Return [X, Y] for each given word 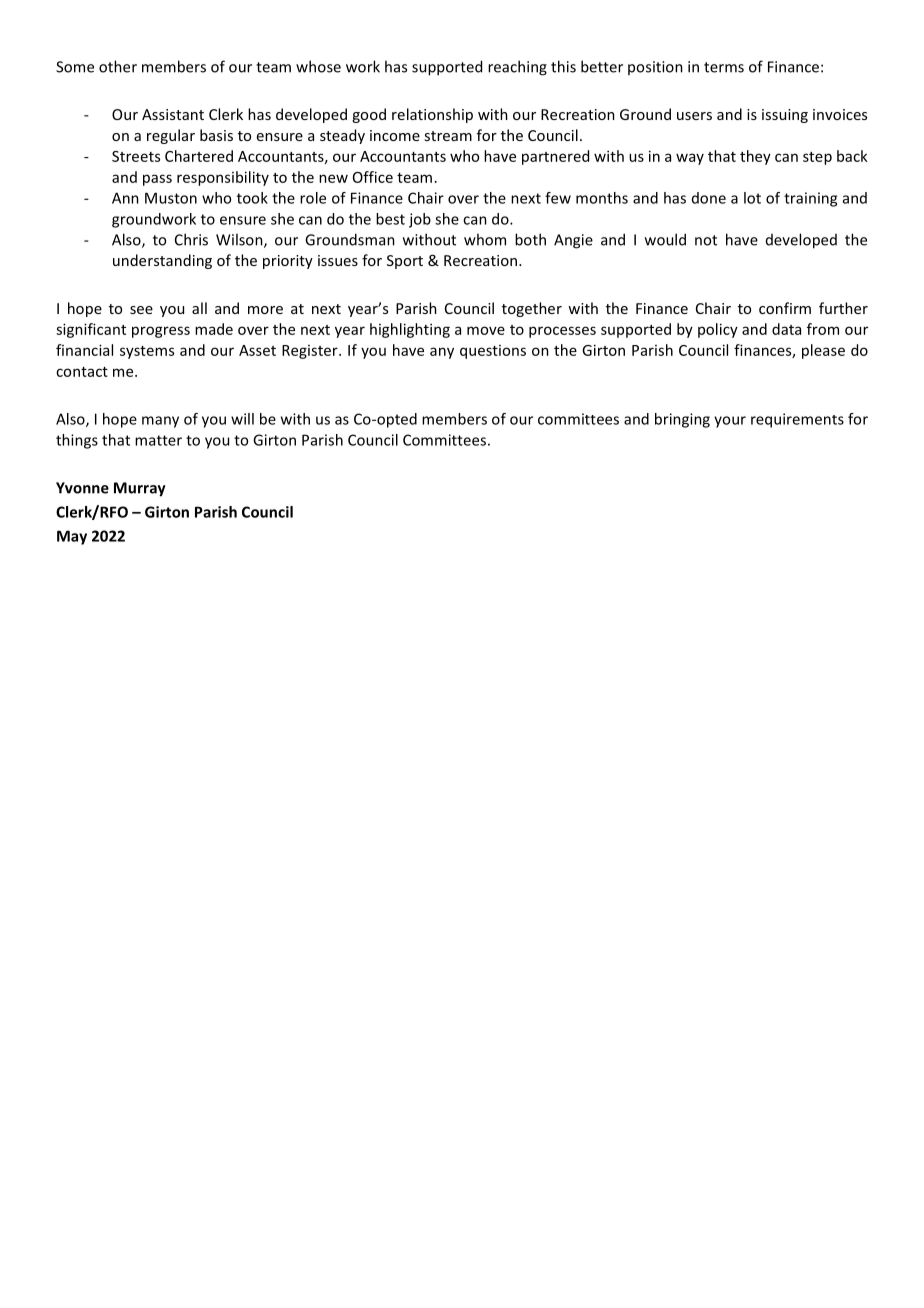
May [72, 537]
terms [724, 67]
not [706, 240]
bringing [682, 420]
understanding [162, 261]
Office [373, 177]
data [786, 329]
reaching [517, 68]
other [118, 66]
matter [158, 440]
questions [493, 352]
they [755, 157]
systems [147, 352]
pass [157, 180]
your [730, 422]
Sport [405, 262]
